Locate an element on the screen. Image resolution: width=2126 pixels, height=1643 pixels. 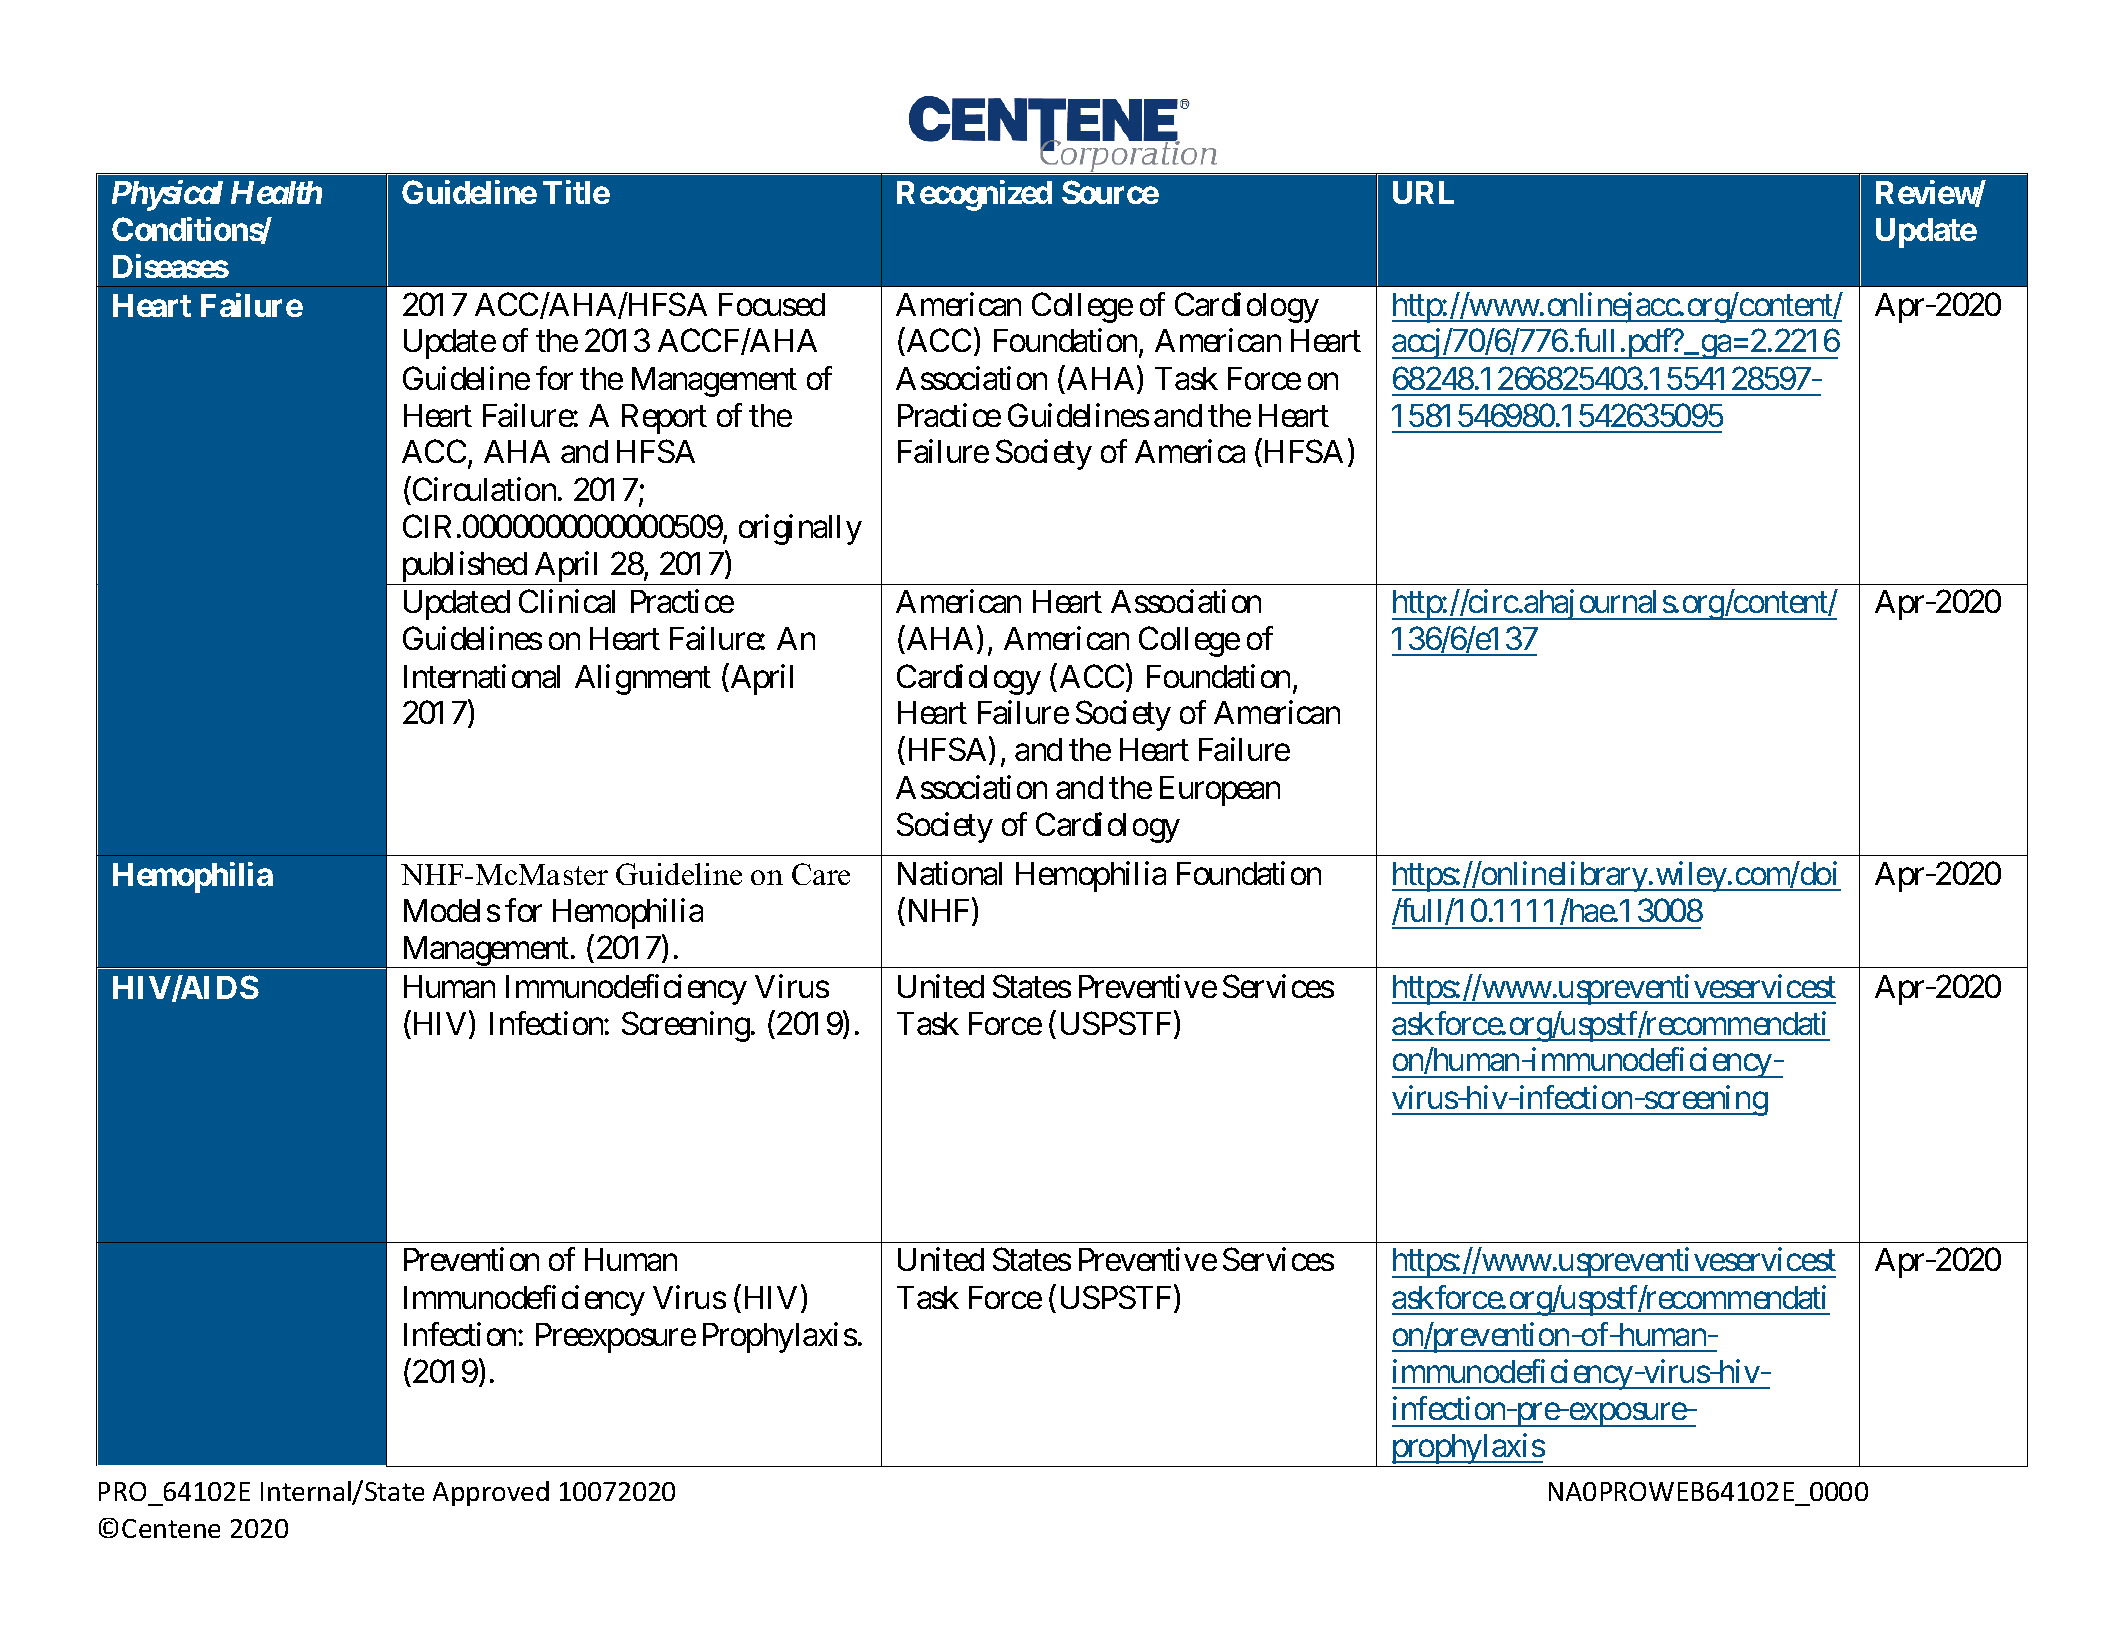
Approved is located at coordinates (491, 1493).
